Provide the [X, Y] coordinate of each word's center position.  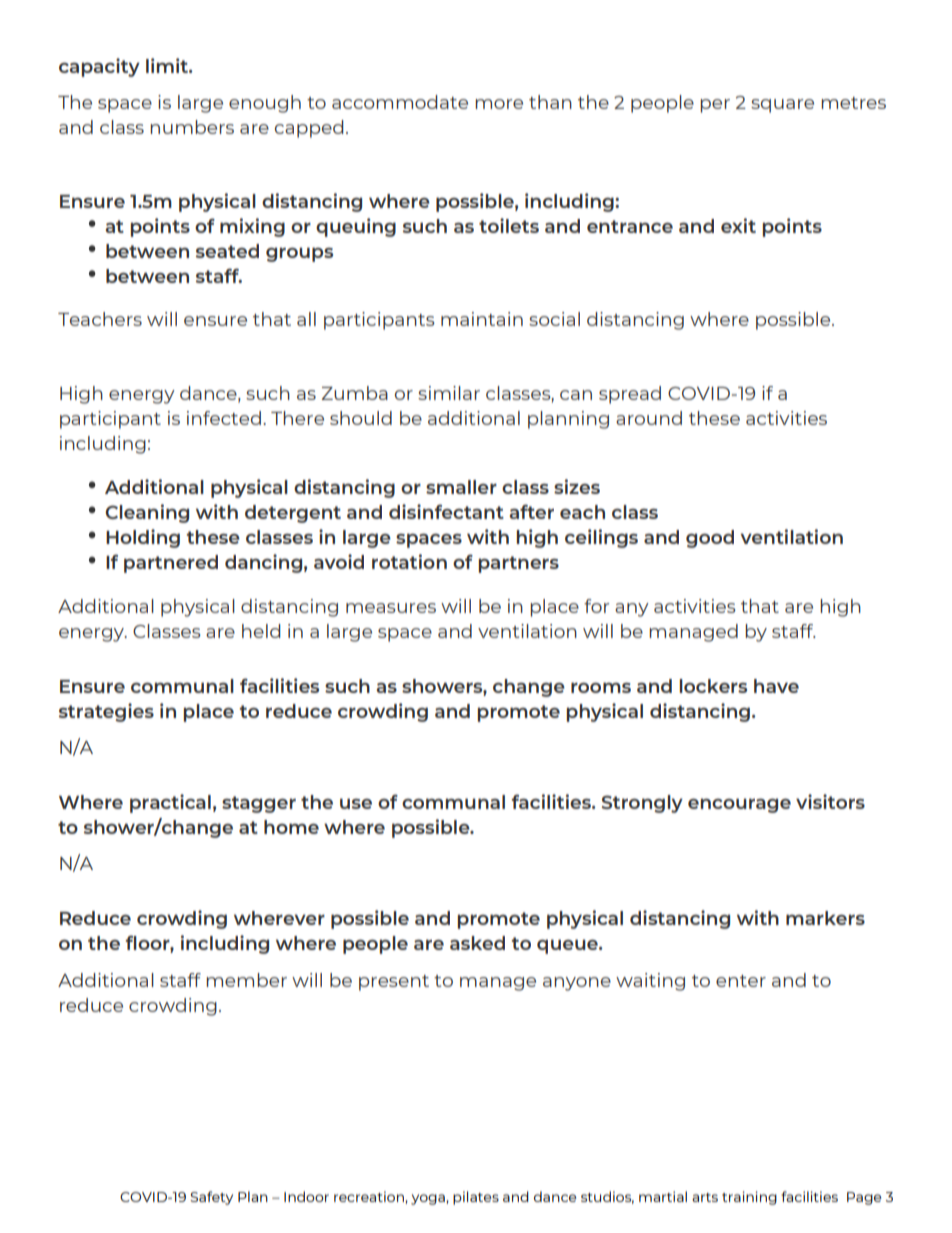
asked [477, 943]
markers [825, 918]
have [776, 686]
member [246, 980]
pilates [476, 1198]
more [499, 104]
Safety [211, 1198]
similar [449, 393]
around [649, 418]
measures [391, 608]
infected [224, 418]
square [782, 106]
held [261, 631]
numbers [192, 127]
